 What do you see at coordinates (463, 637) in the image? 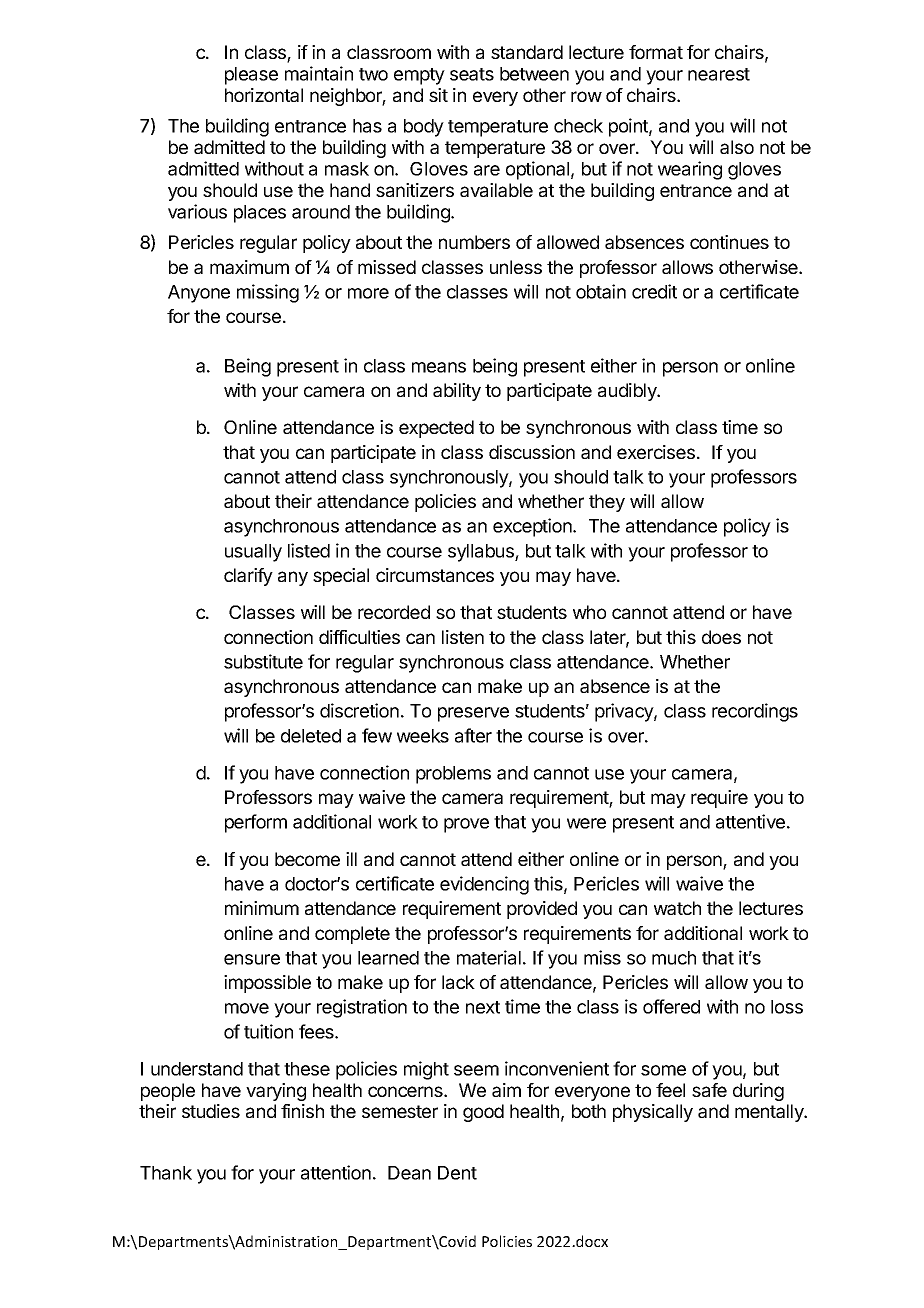
I see `listen` at bounding box center [463, 637].
